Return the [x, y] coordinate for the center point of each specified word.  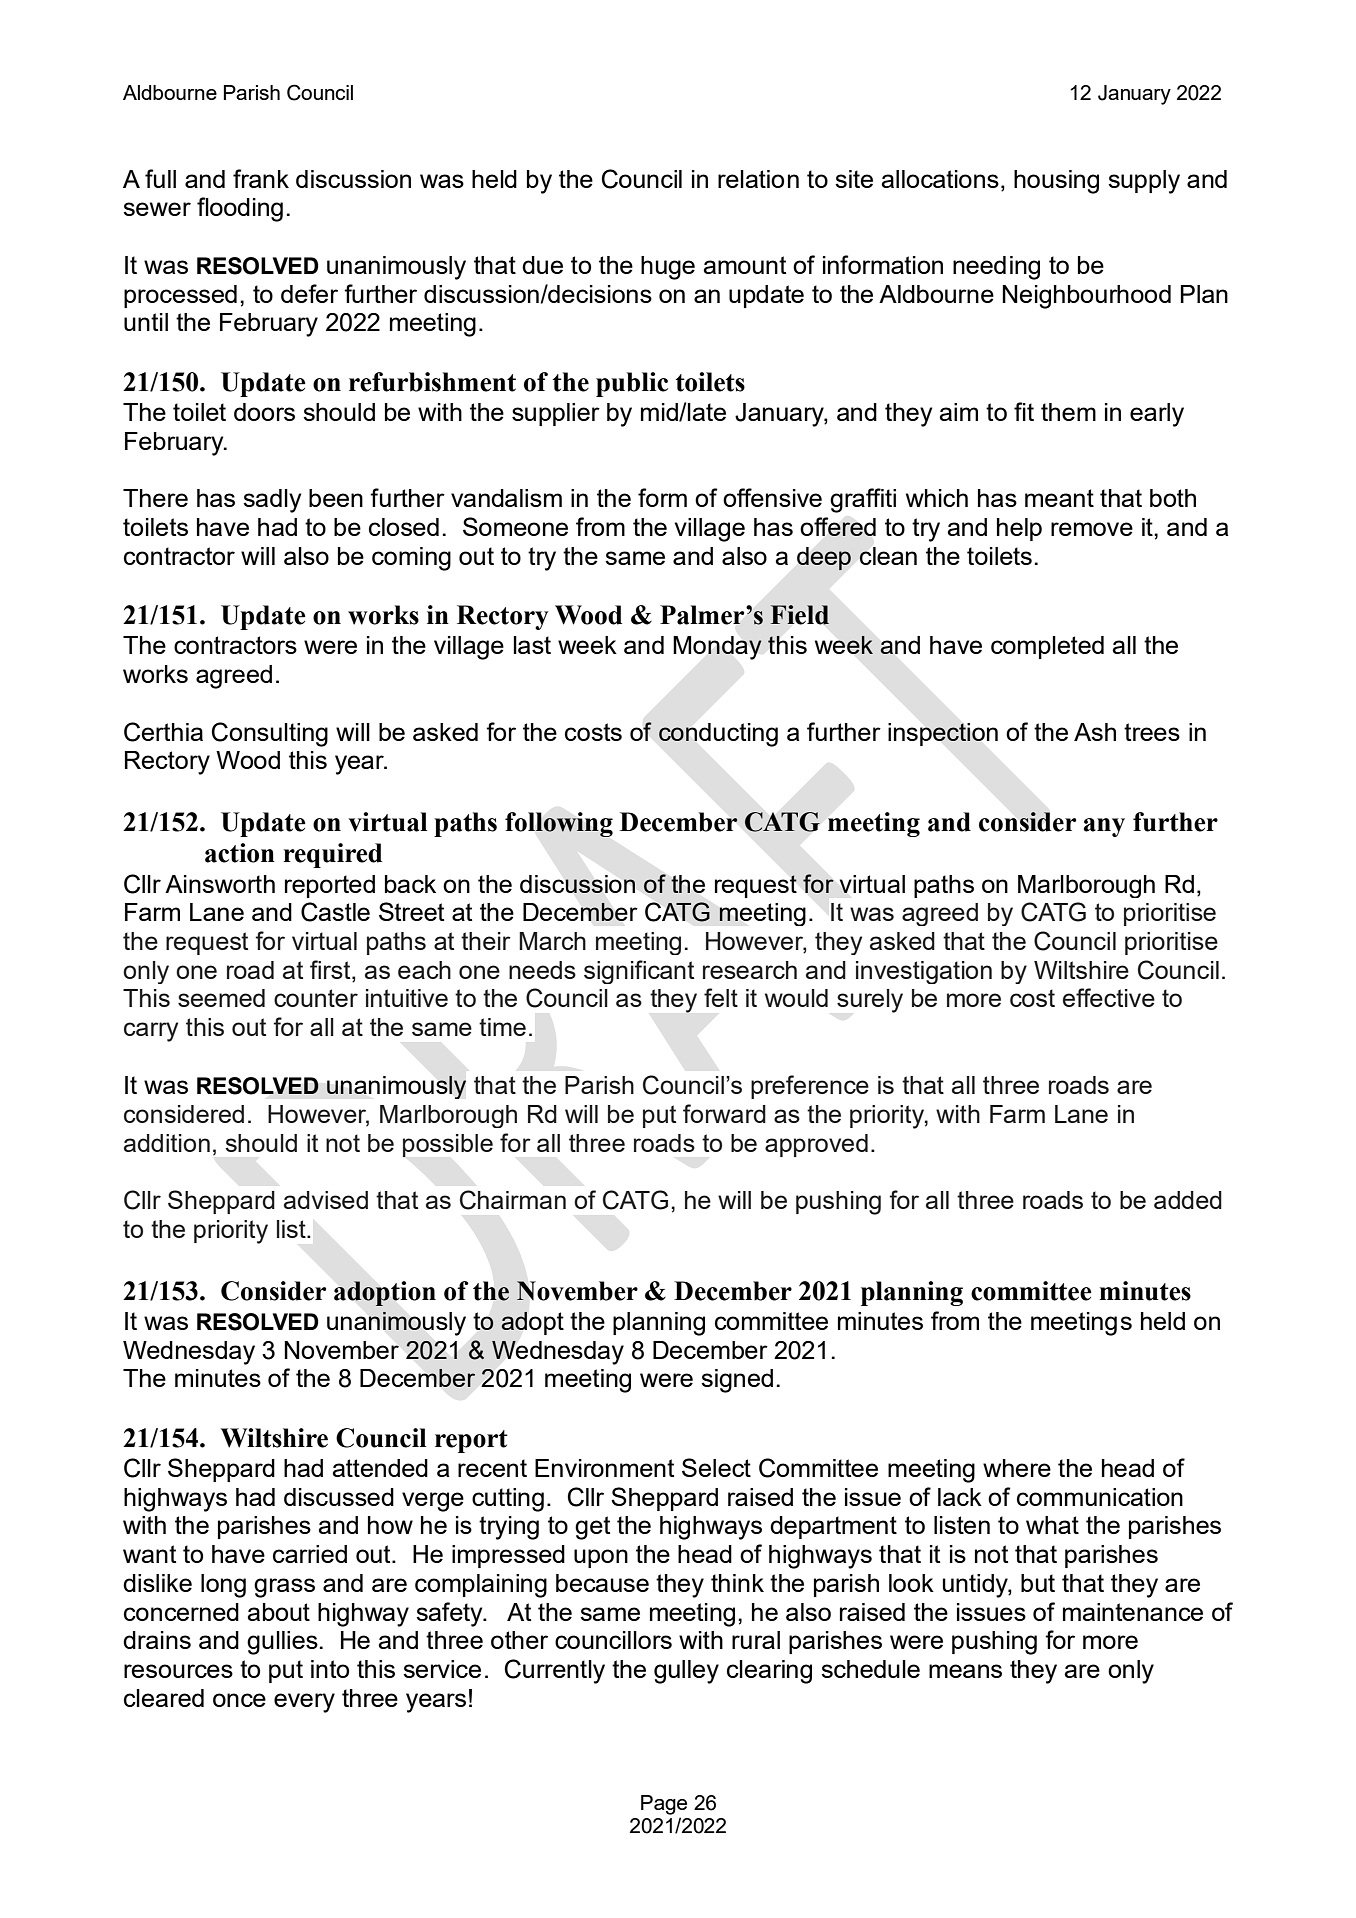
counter [316, 998]
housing [1056, 182]
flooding [240, 209]
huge [668, 268]
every [304, 1703]
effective [1109, 997]
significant [639, 972]
